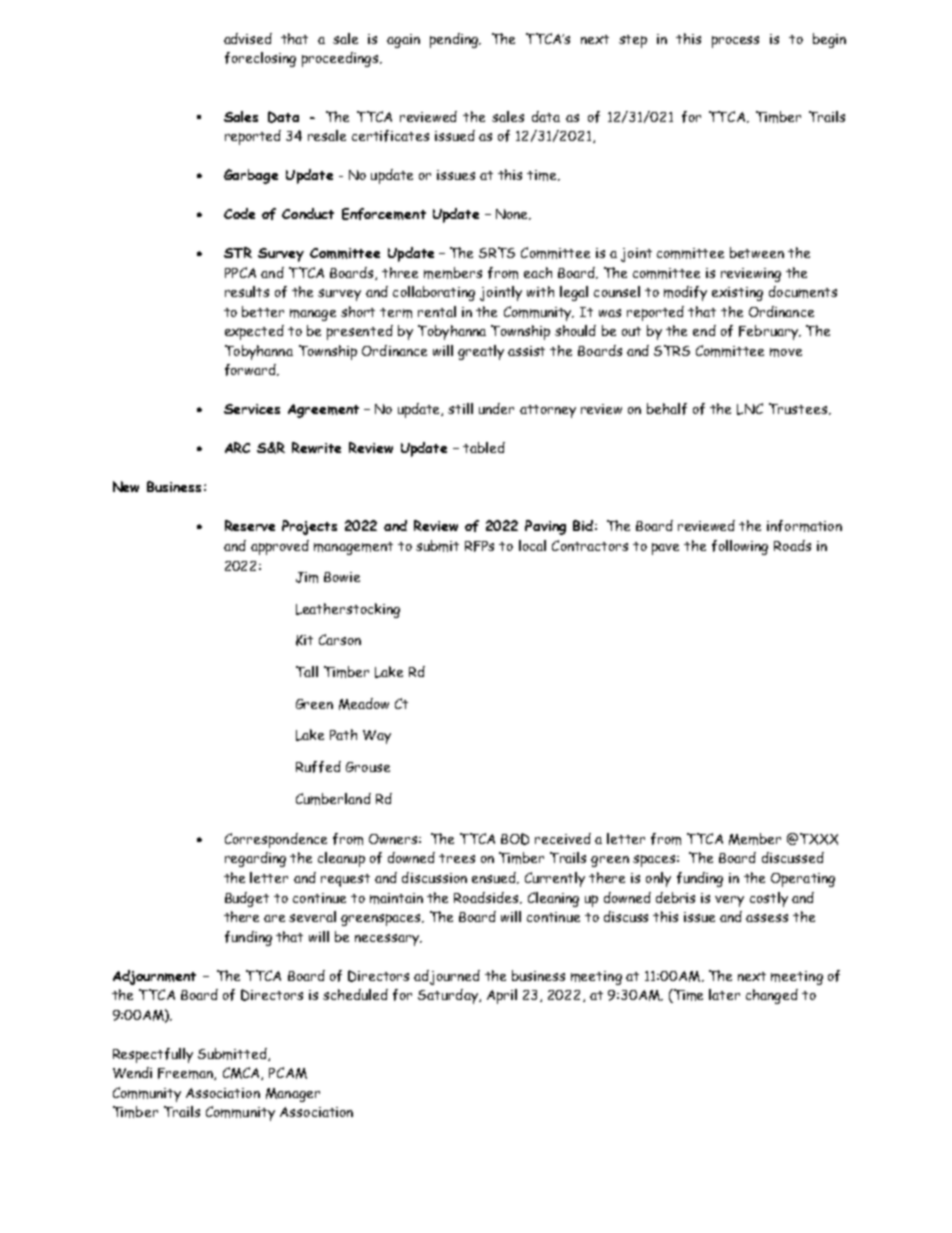 The width and height of the screenshot is (952, 1233). Describe the element at coordinates (735, 42) in the screenshot. I see `process` at that location.
